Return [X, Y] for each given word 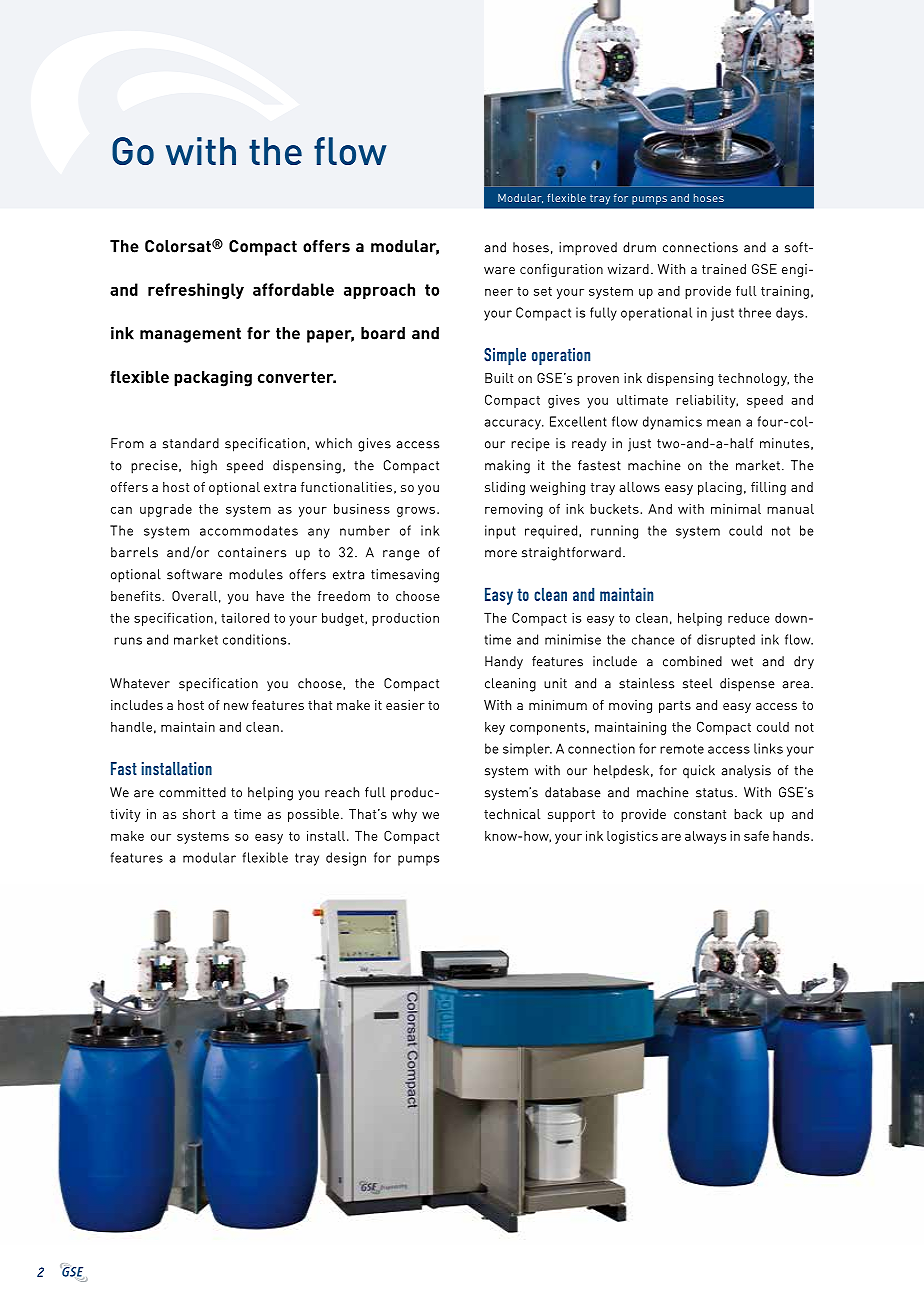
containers [252, 552]
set [543, 291]
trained [724, 269]
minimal [736, 508]
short [199, 814]
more [501, 554]
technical [512, 814]
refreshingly [196, 291]
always [705, 837]
